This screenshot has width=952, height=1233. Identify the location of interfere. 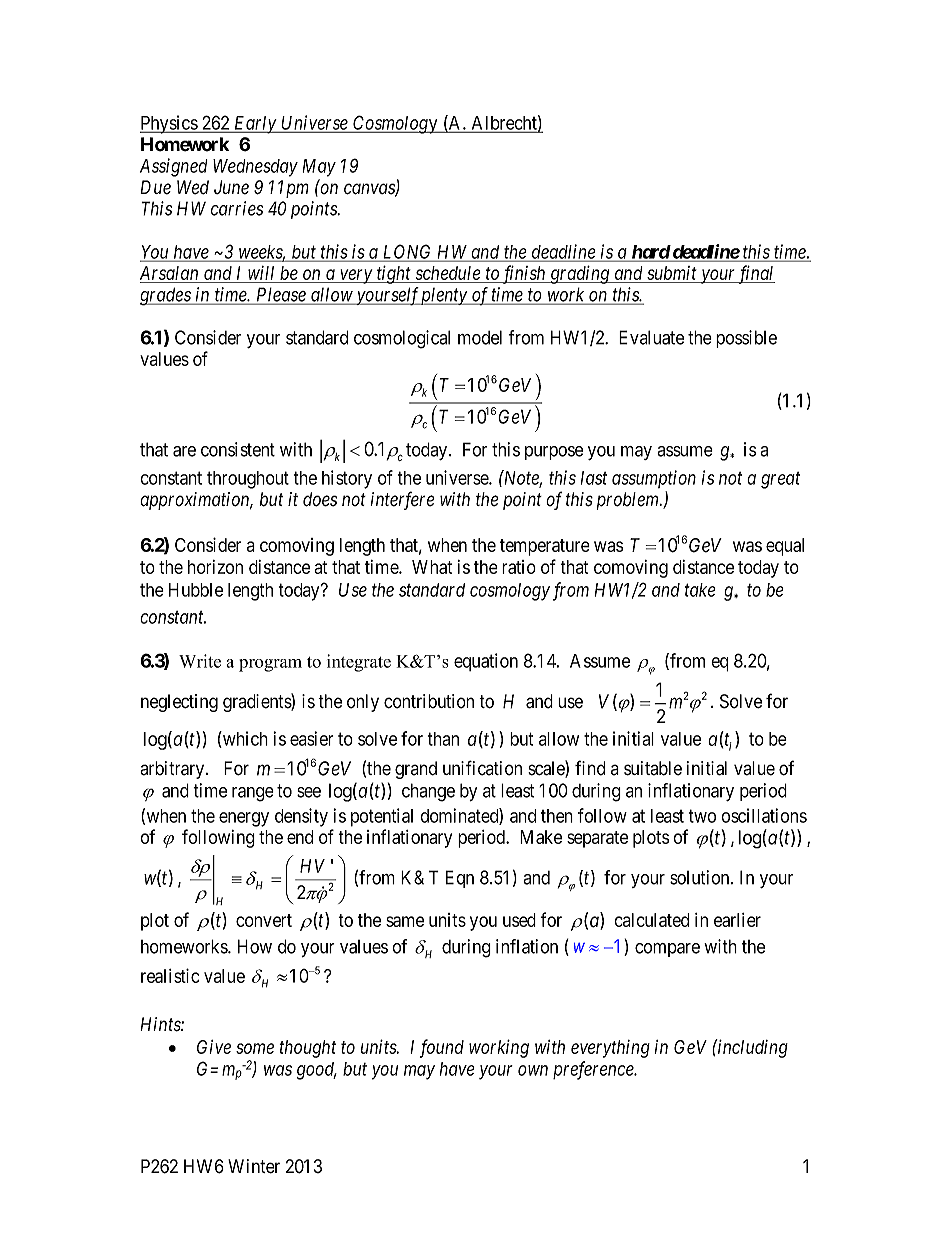
(402, 500).
